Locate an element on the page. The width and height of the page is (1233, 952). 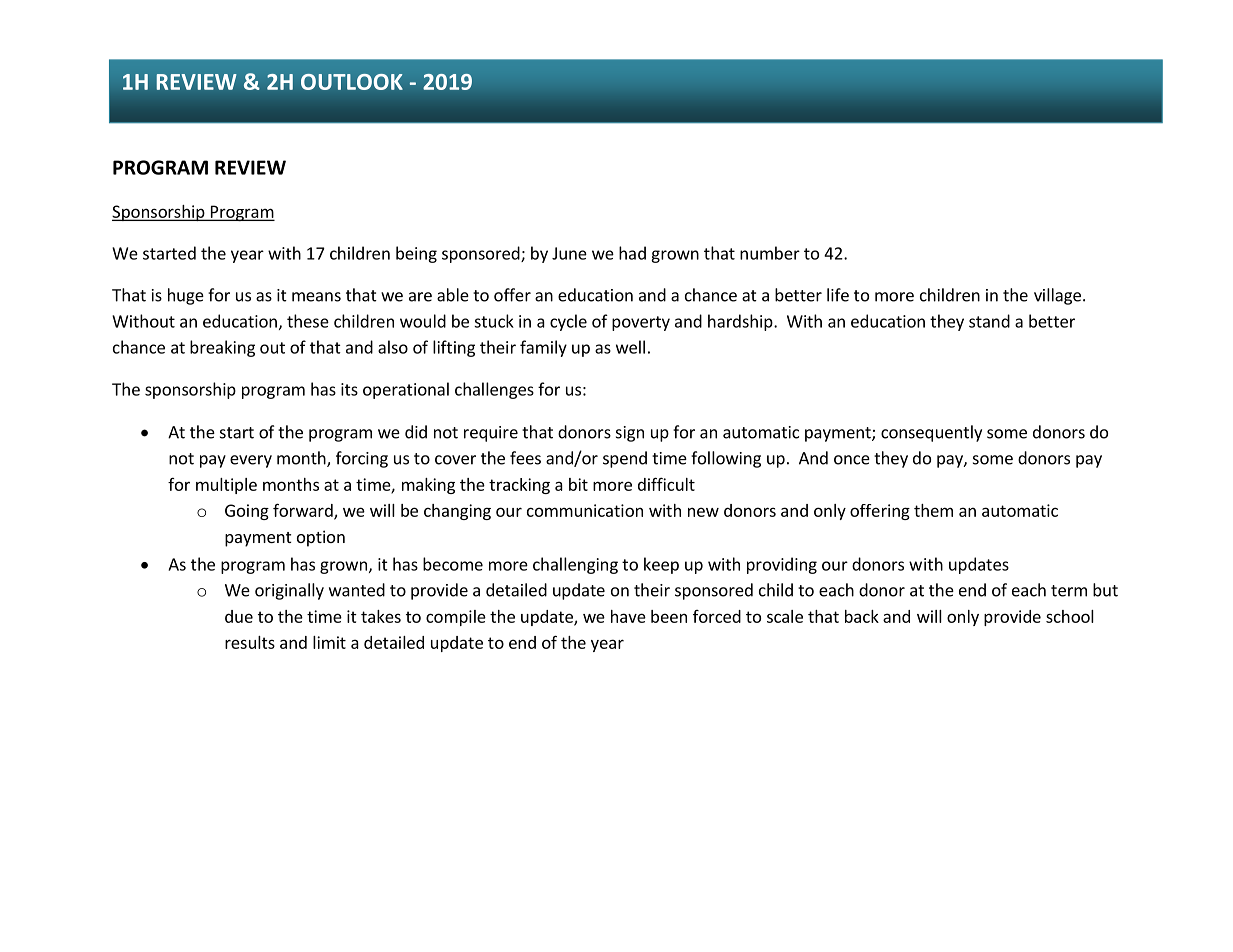
June is located at coordinates (569, 253).
